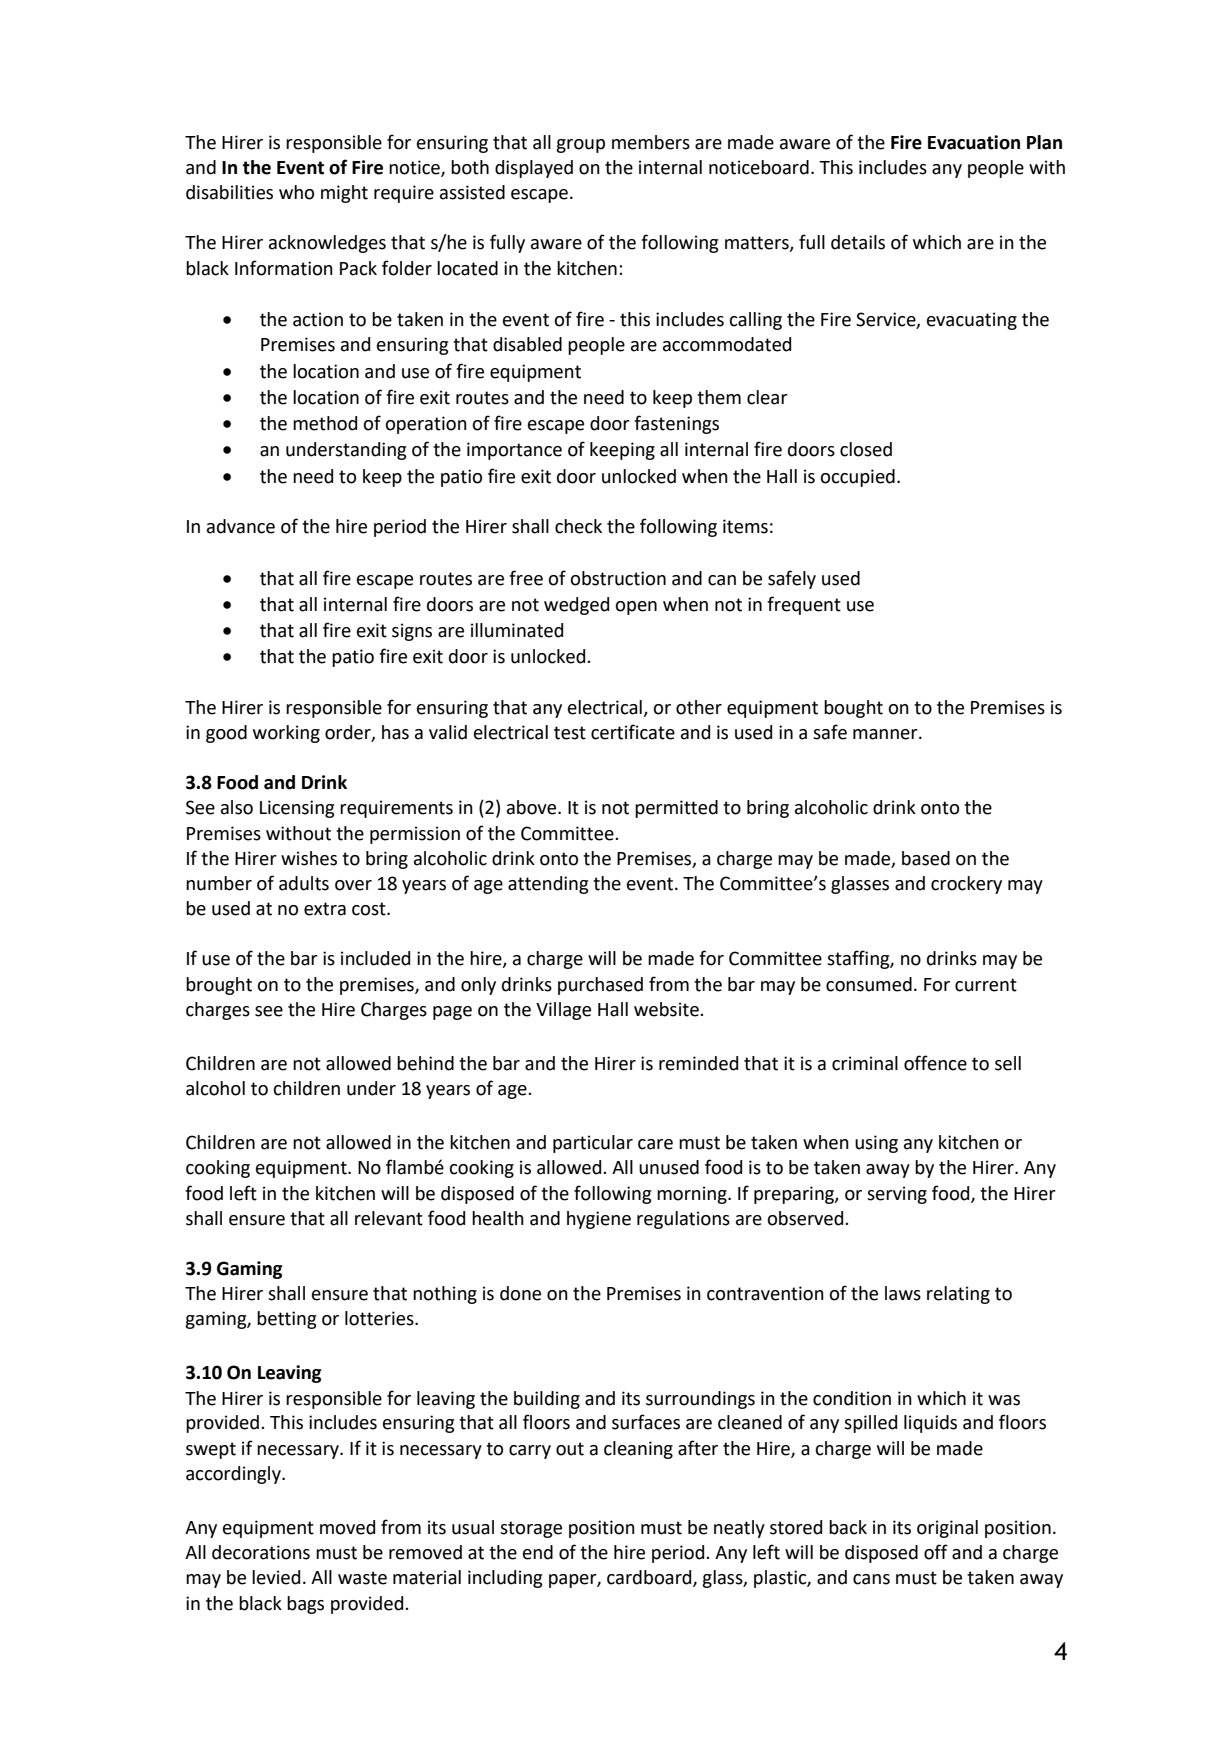 The height and width of the page is (1737, 1228). I want to click on hygiene, so click(599, 1220).
